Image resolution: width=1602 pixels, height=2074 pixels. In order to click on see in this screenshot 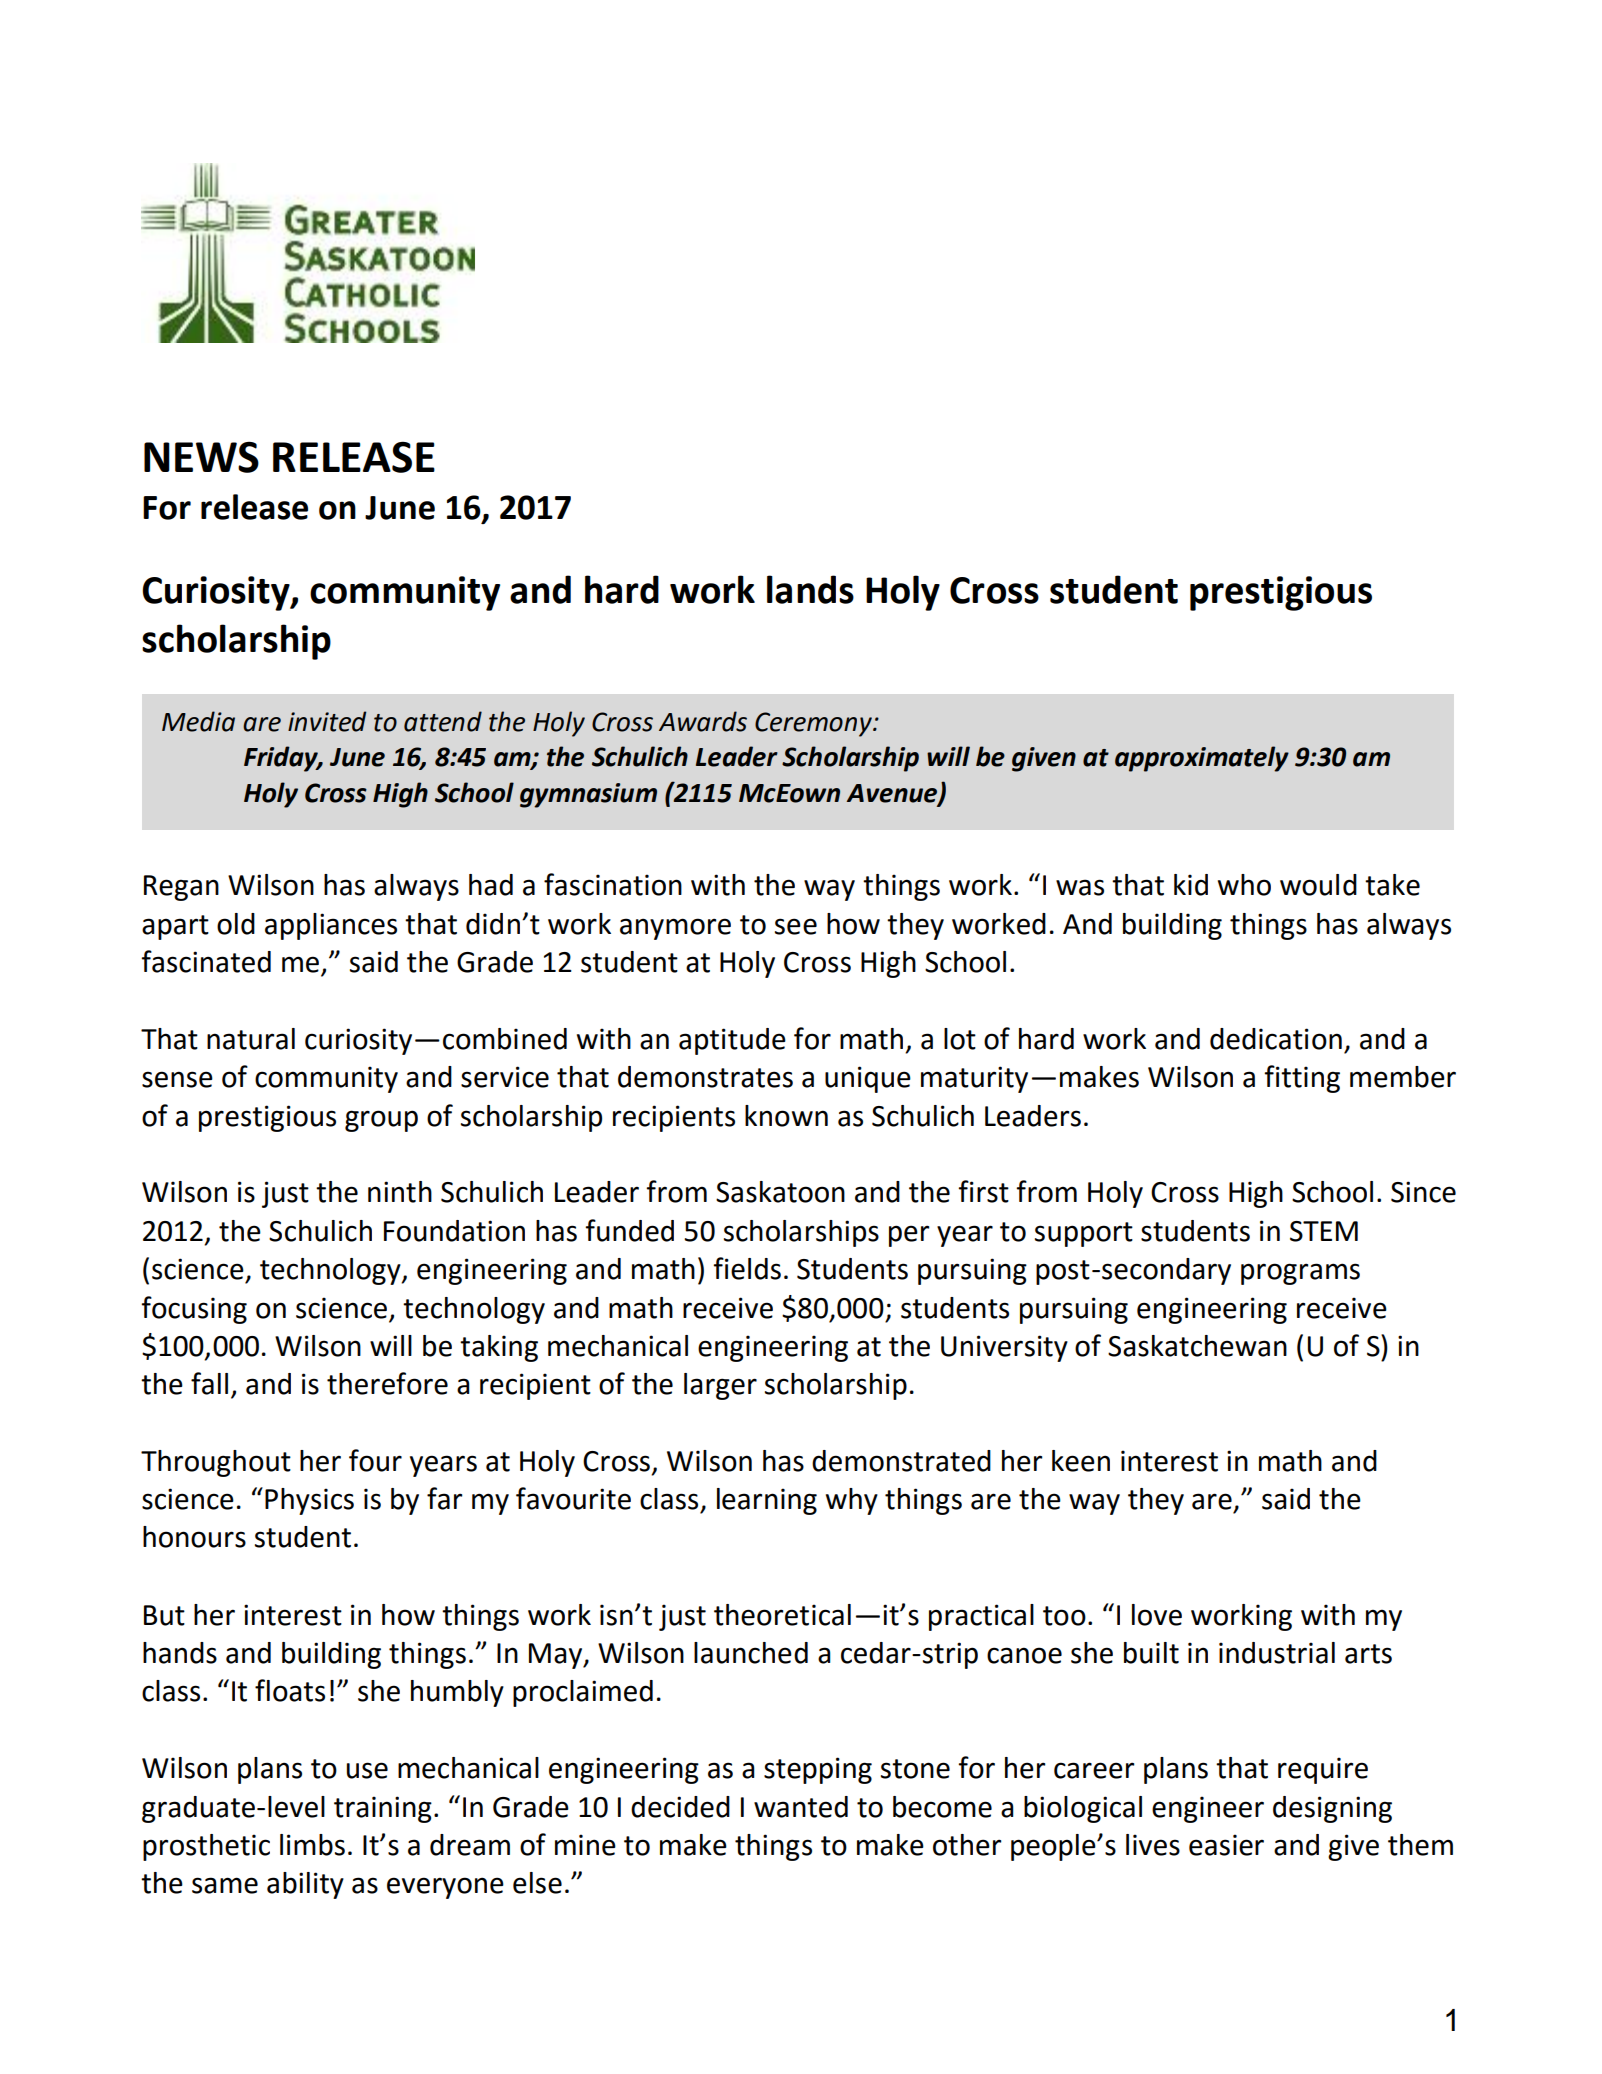, I will do `click(796, 926)`.
